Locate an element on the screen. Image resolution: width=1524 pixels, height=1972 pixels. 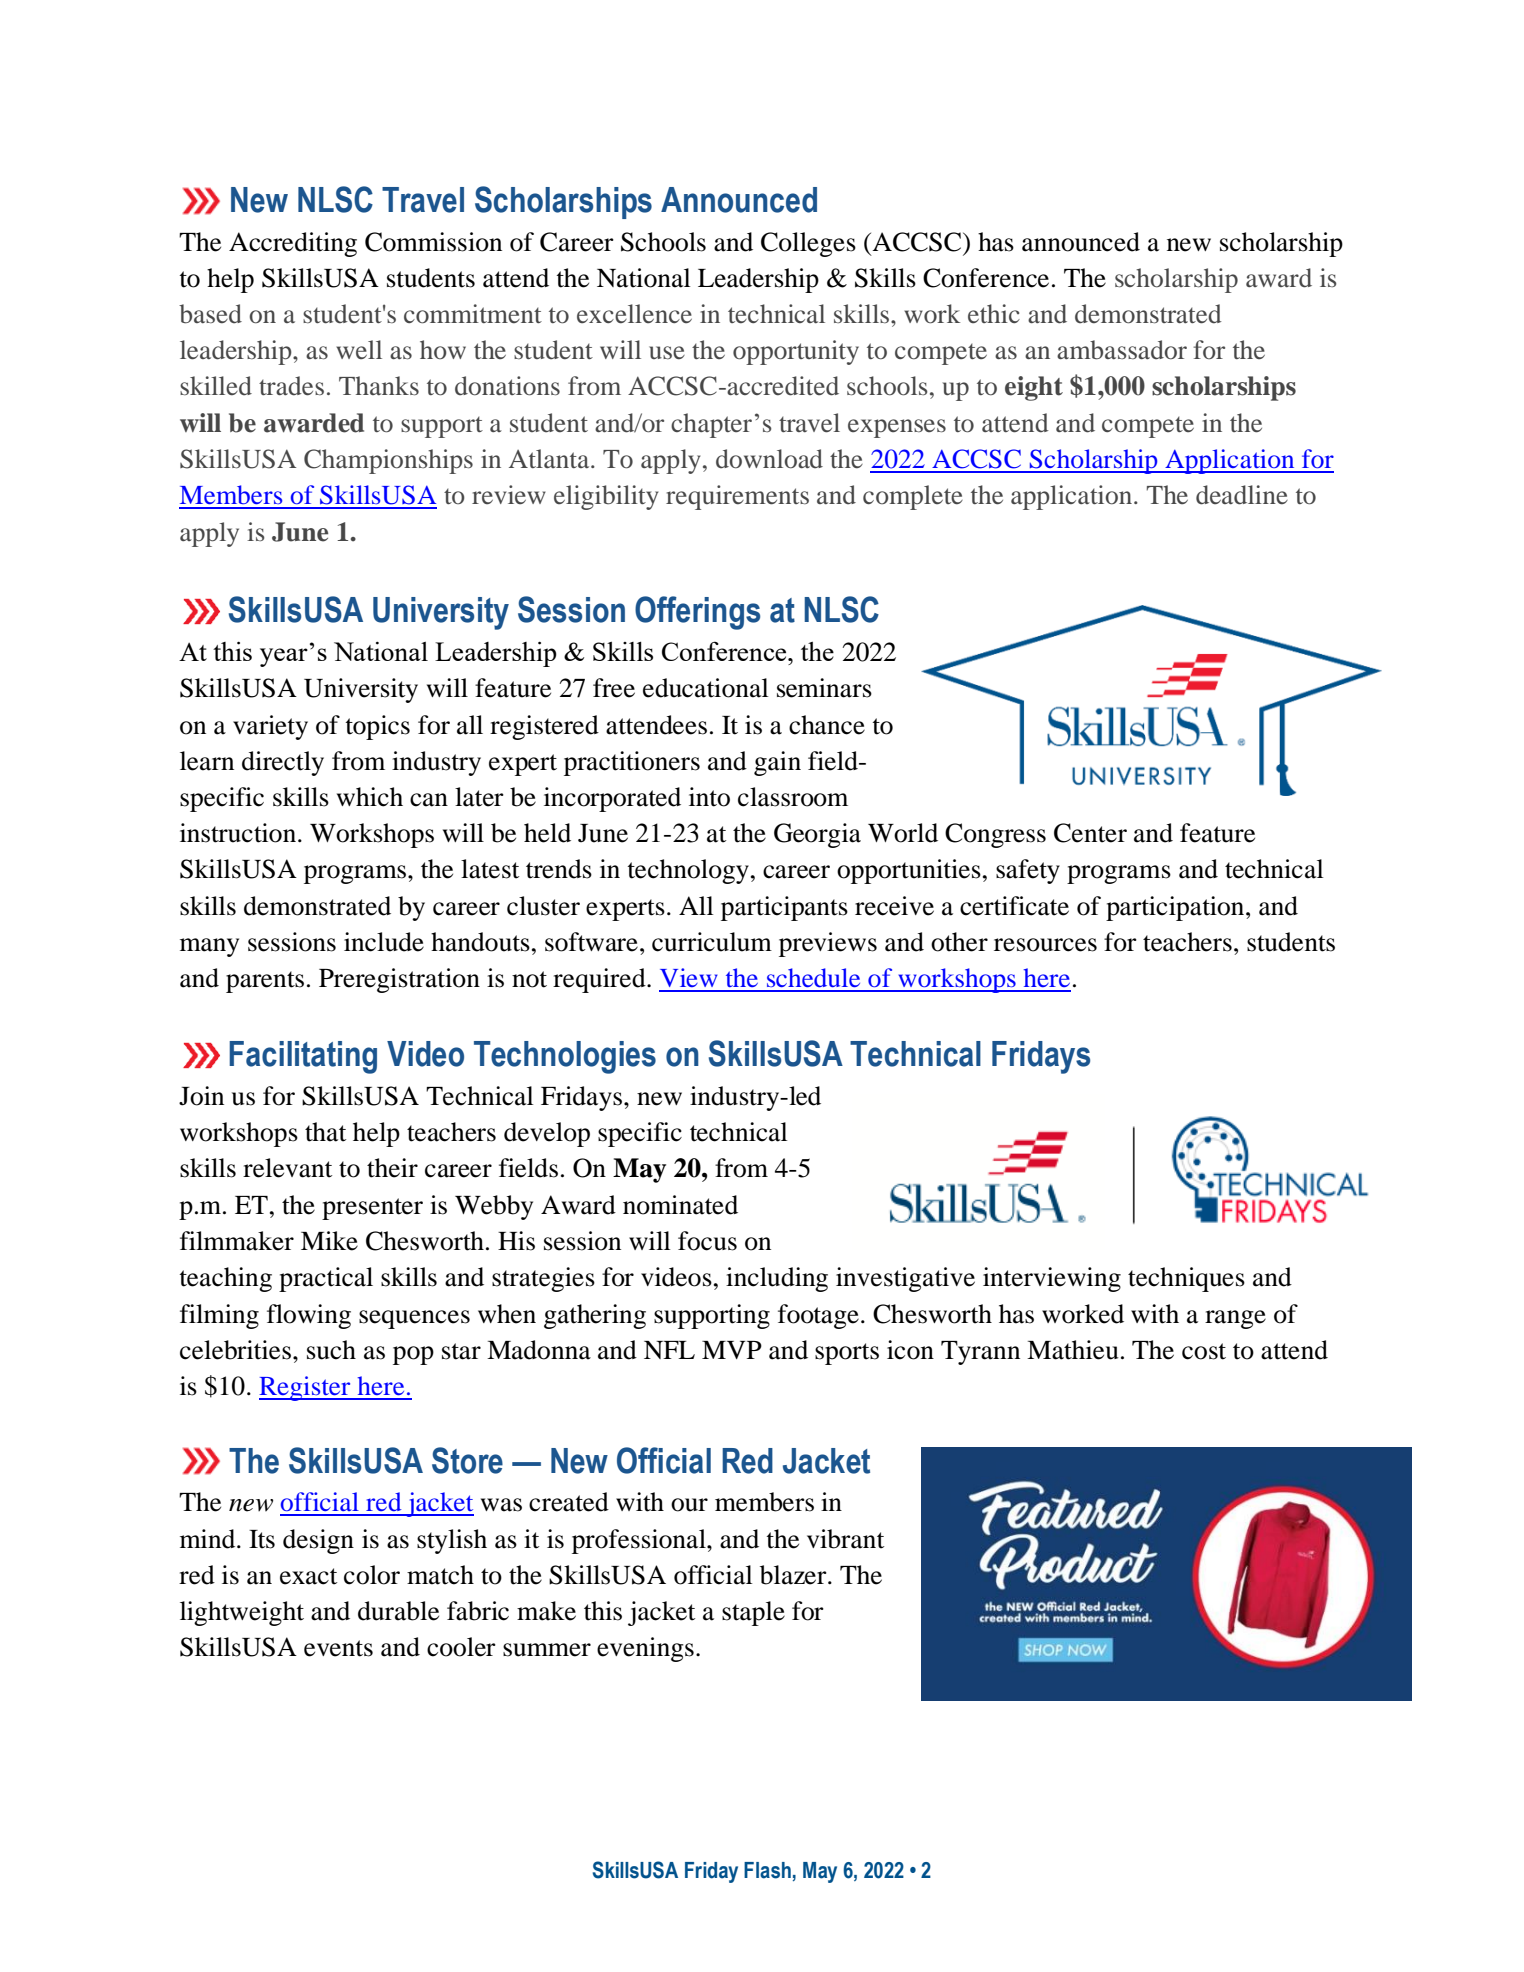
events is located at coordinates (338, 1648).
